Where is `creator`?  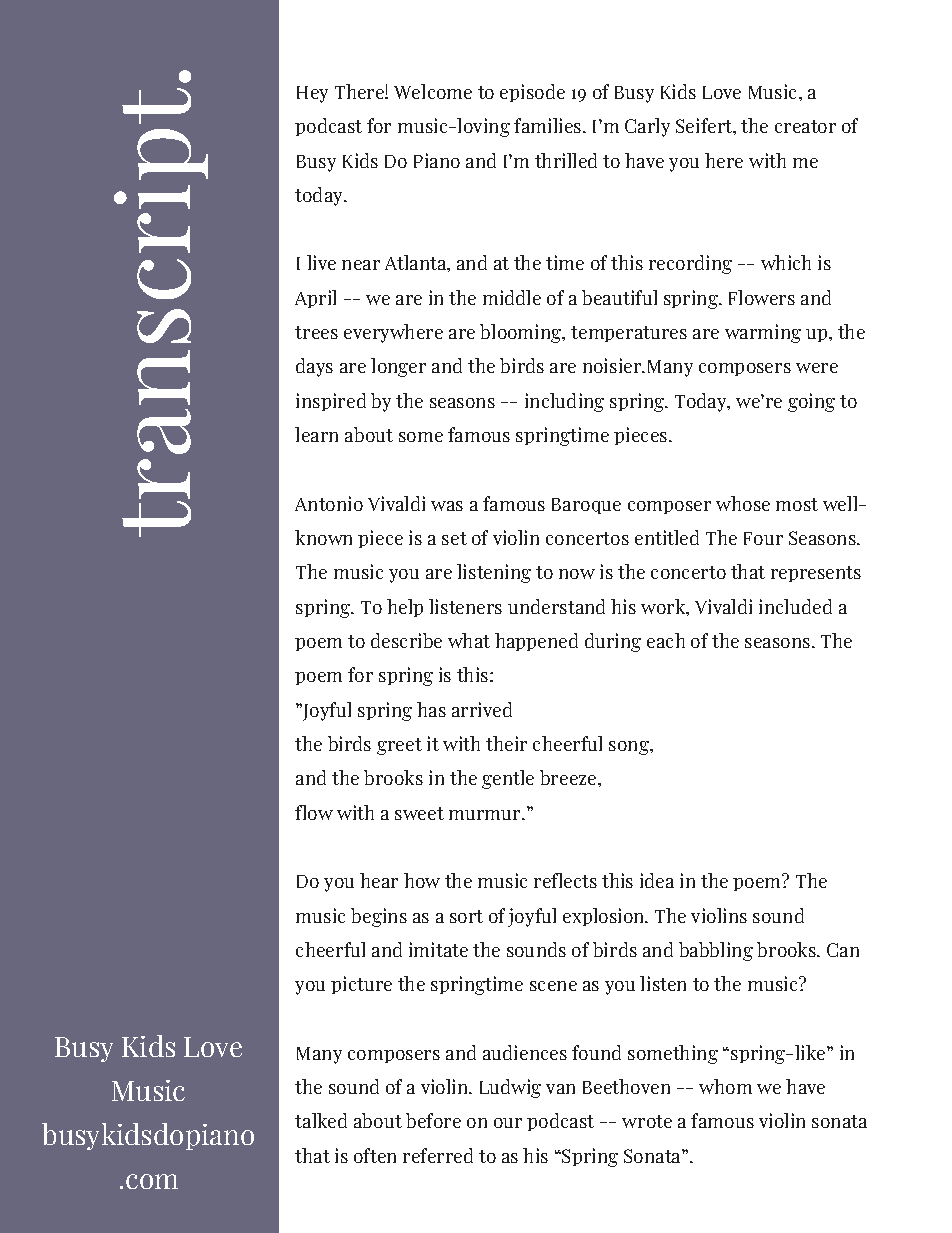 creator is located at coordinates (805, 126).
